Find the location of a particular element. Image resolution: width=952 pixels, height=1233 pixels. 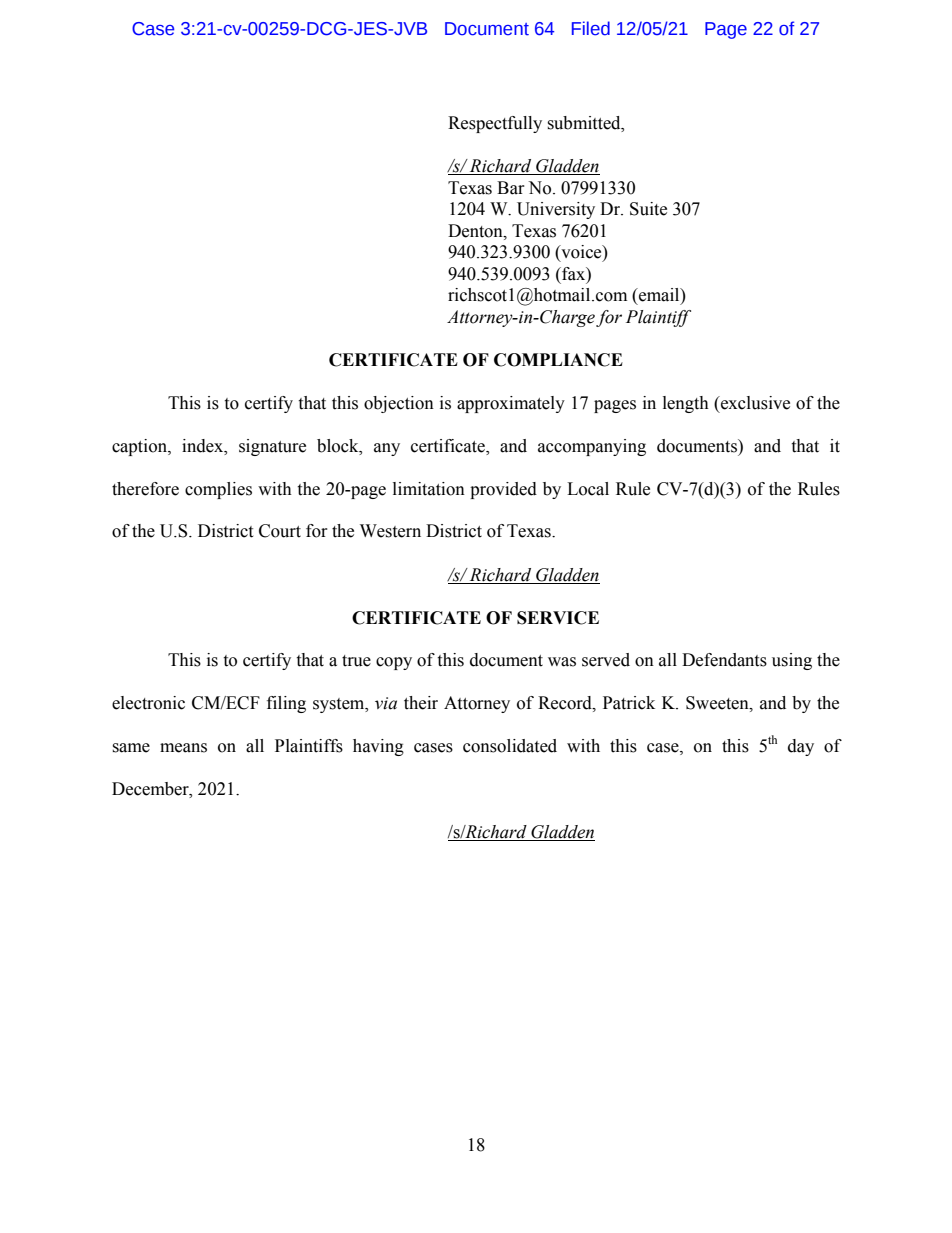

Filed is located at coordinates (591, 28).
